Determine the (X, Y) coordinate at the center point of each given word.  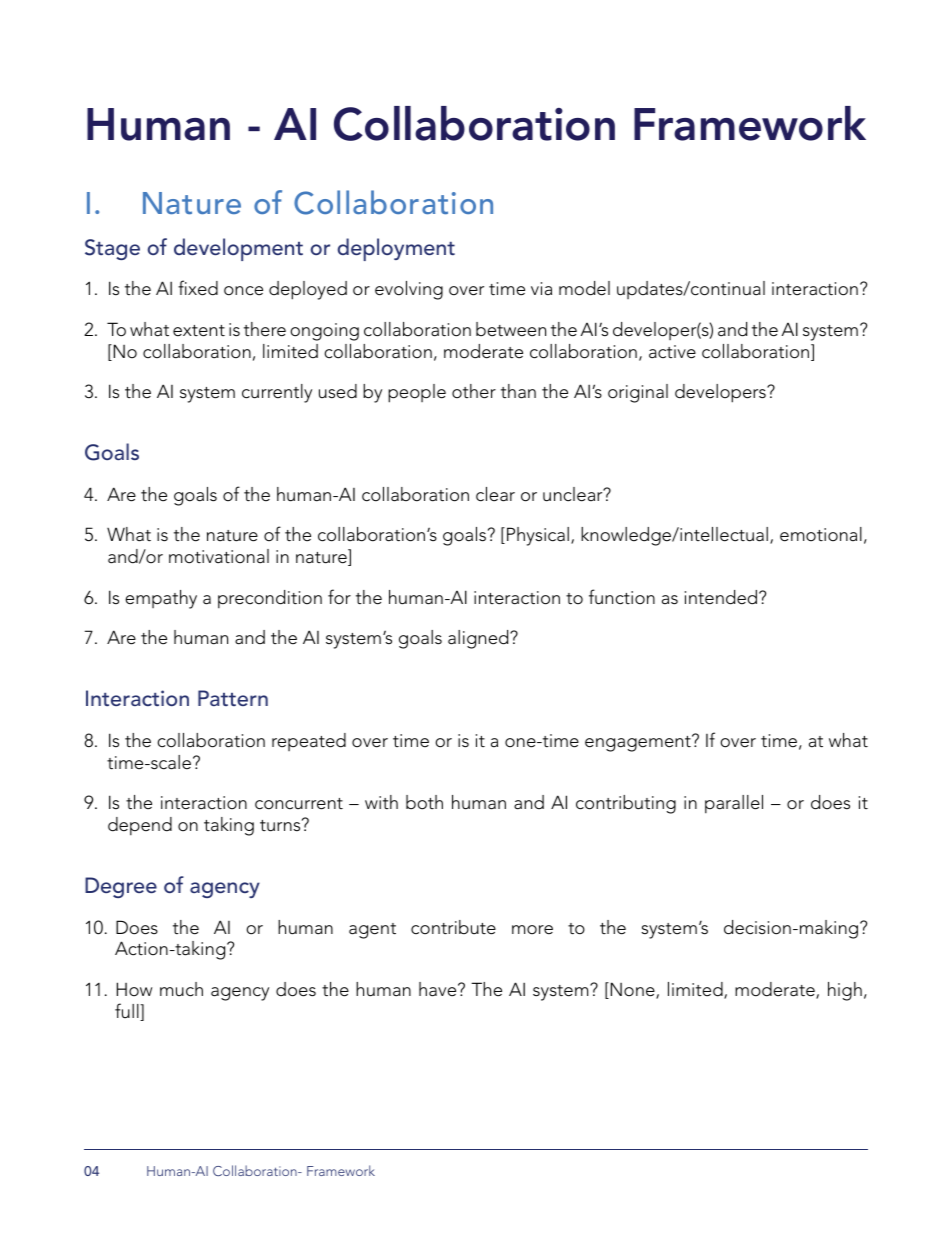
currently (277, 393)
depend (140, 826)
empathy (161, 599)
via (541, 288)
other (474, 391)
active (672, 352)
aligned (479, 639)
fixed (198, 288)
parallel (734, 804)
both (424, 802)
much (181, 989)
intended (722, 597)
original (638, 393)
